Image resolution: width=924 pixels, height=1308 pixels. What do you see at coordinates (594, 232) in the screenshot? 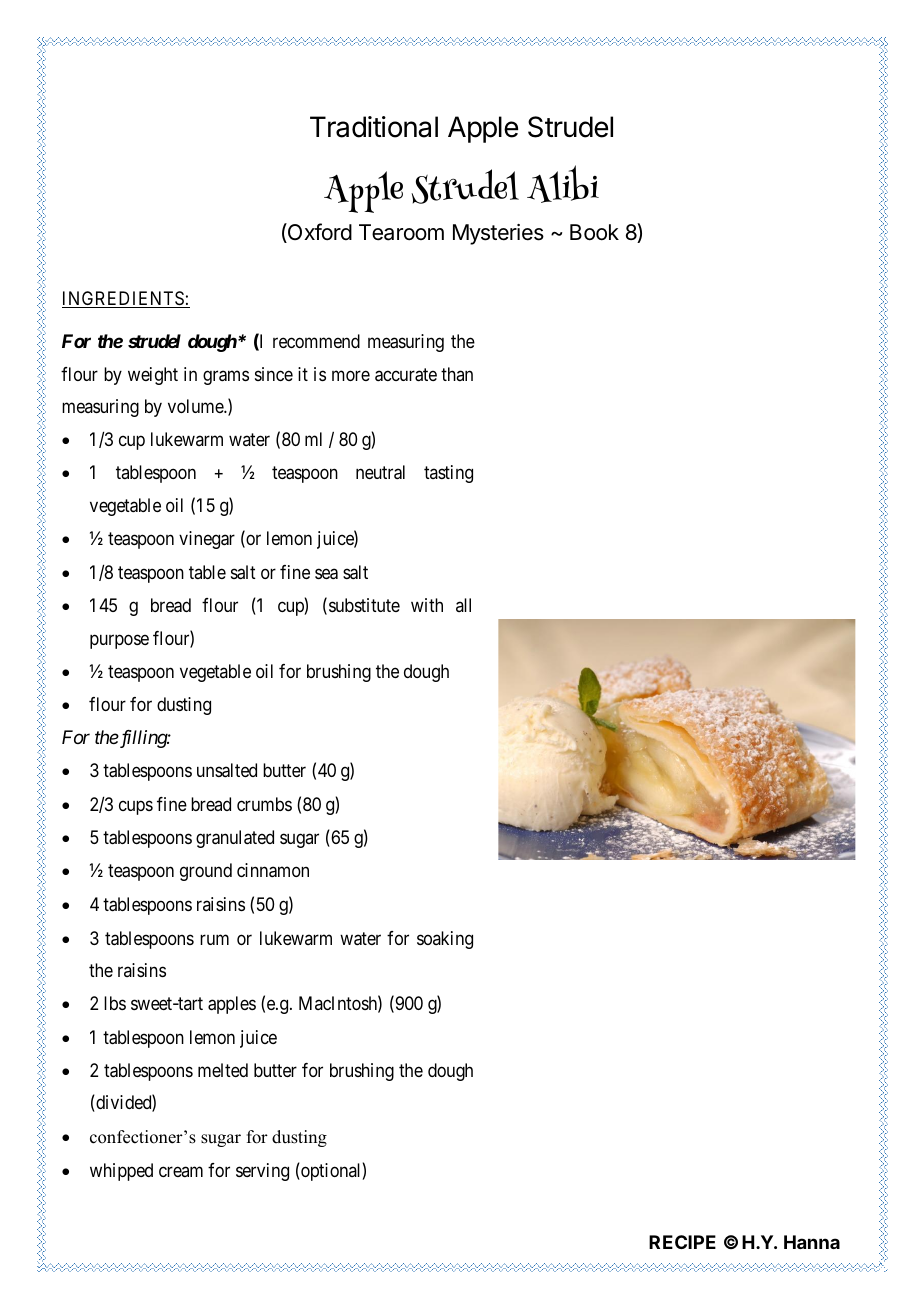
I see `Book` at bounding box center [594, 232].
